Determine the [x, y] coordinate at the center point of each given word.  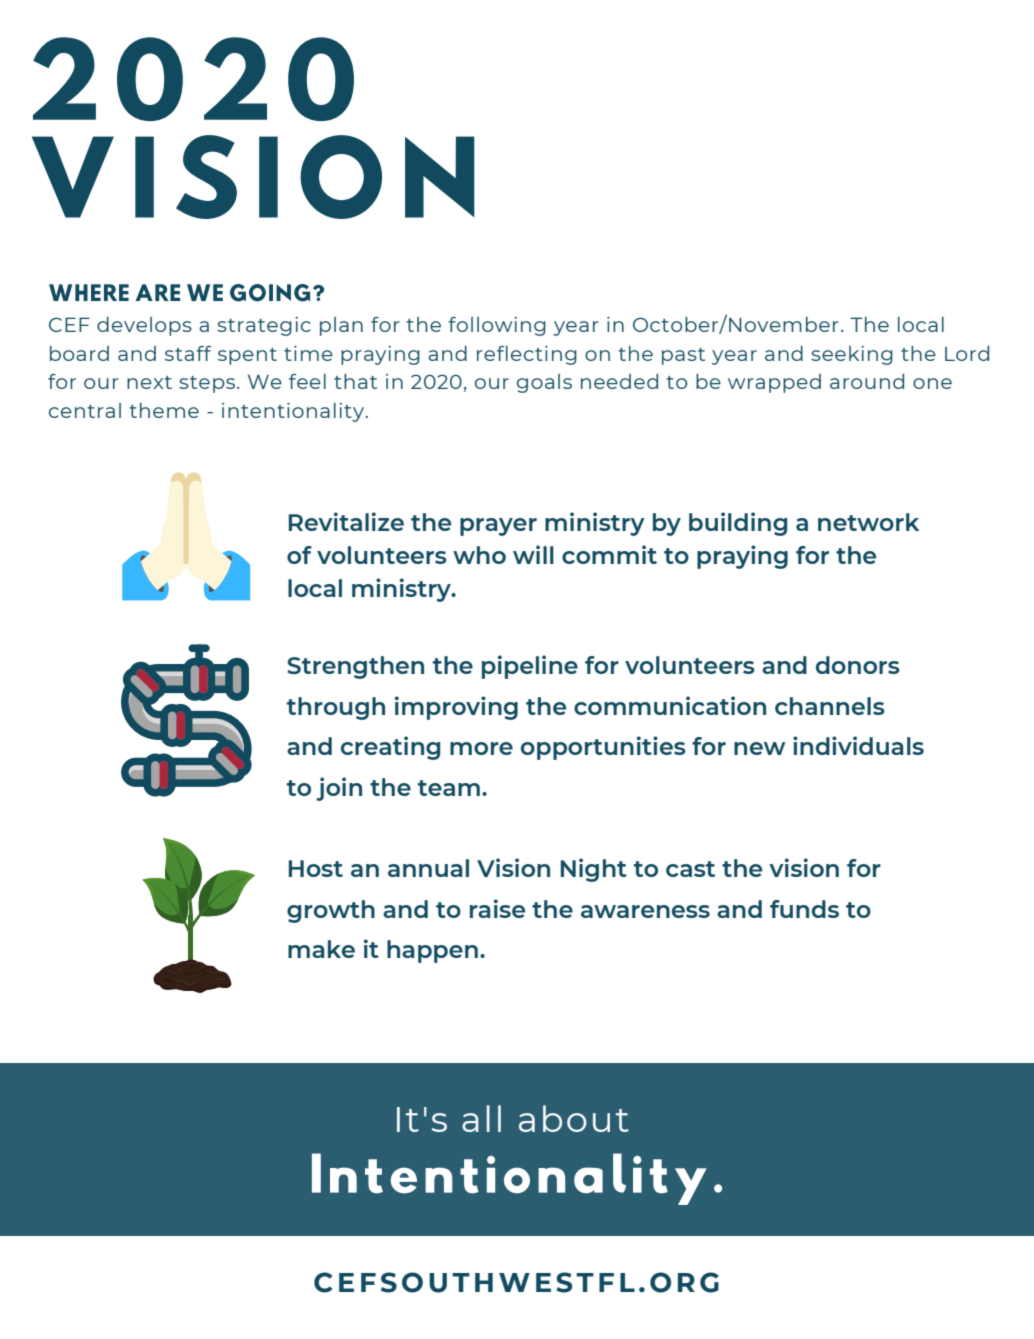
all [481, 1118]
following [497, 326]
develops [144, 326]
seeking [852, 355]
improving [456, 708]
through [336, 708]
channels [830, 706]
